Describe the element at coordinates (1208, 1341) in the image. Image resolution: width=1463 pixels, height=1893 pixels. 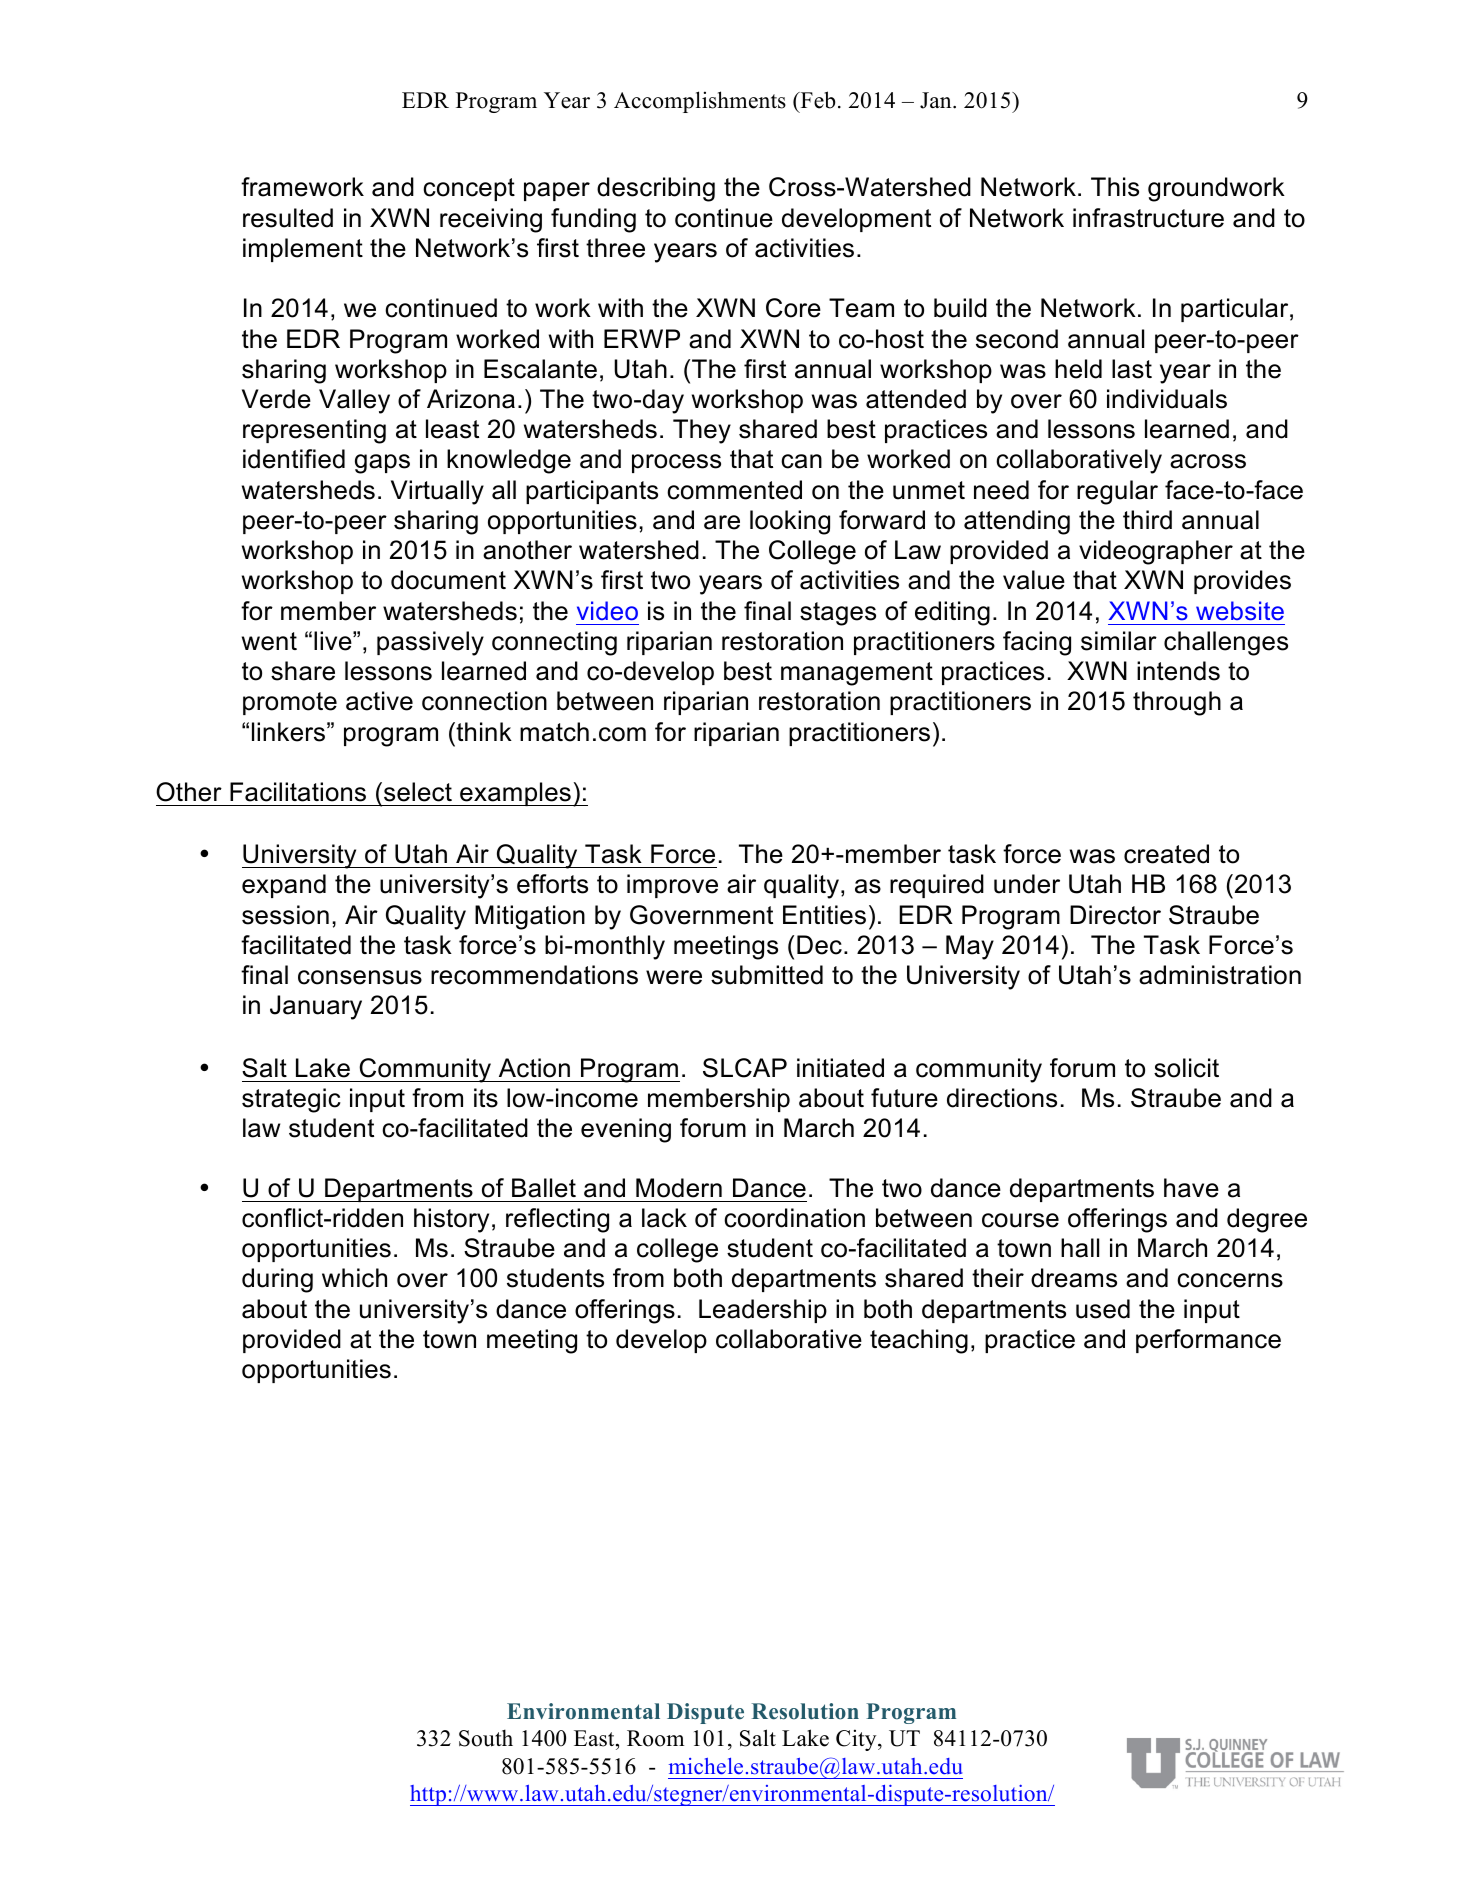
I see `performance` at that location.
